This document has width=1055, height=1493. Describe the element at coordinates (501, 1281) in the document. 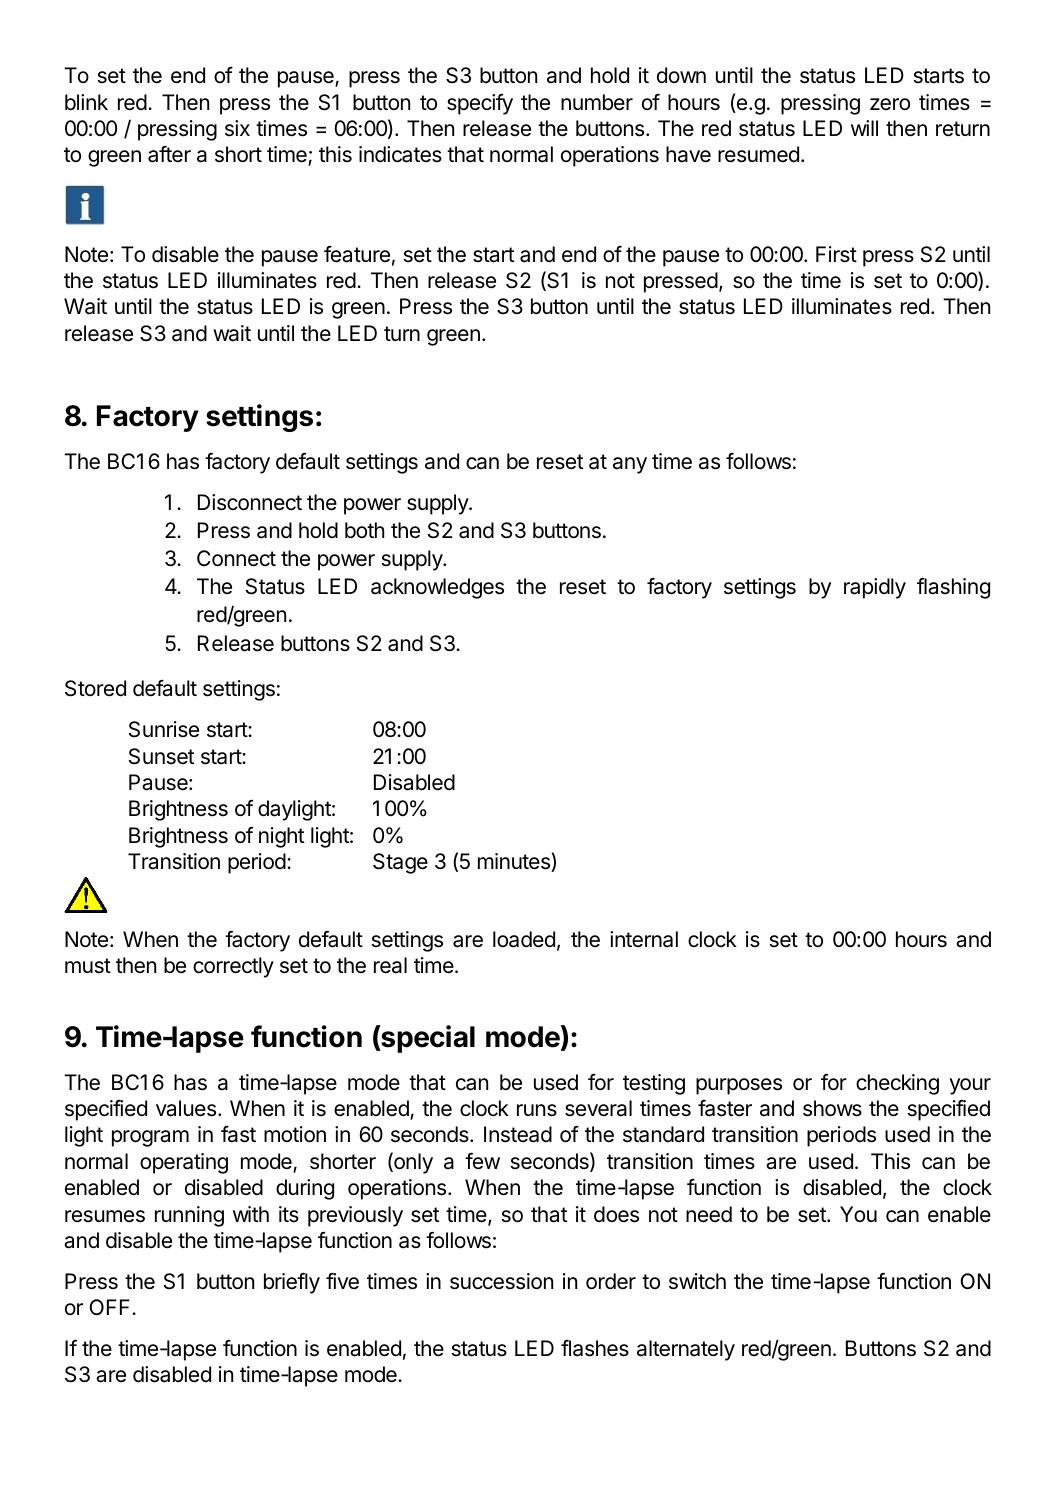

I see `succession` at that location.
